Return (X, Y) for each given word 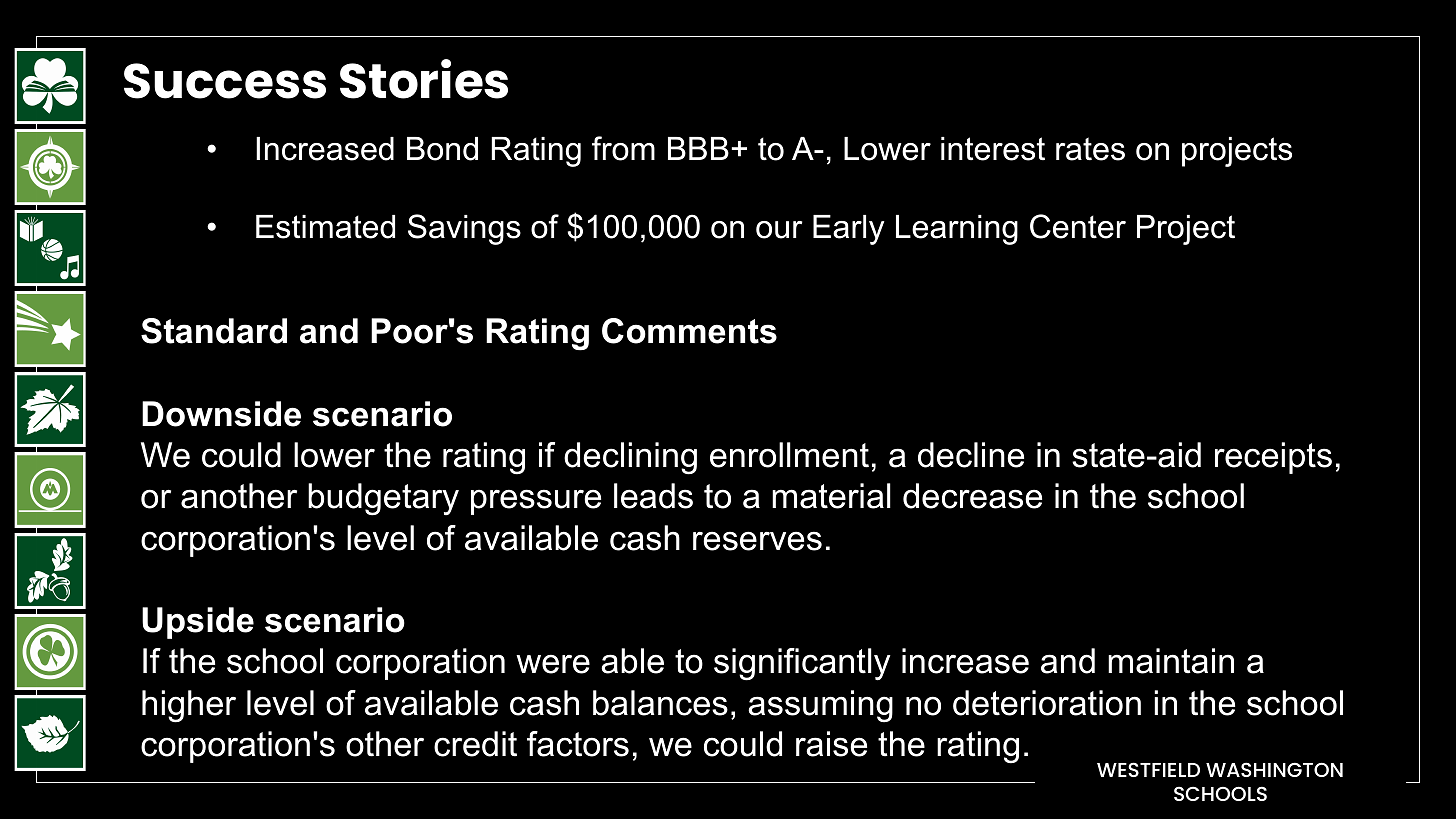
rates (1090, 149)
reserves (757, 541)
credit (475, 744)
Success (225, 81)
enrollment (789, 455)
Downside (221, 414)
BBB (698, 148)
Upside (198, 623)
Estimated (325, 227)
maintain (1171, 661)
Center (1078, 226)
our (779, 230)
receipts (1273, 458)
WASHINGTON (1274, 769)
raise (831, 744)
